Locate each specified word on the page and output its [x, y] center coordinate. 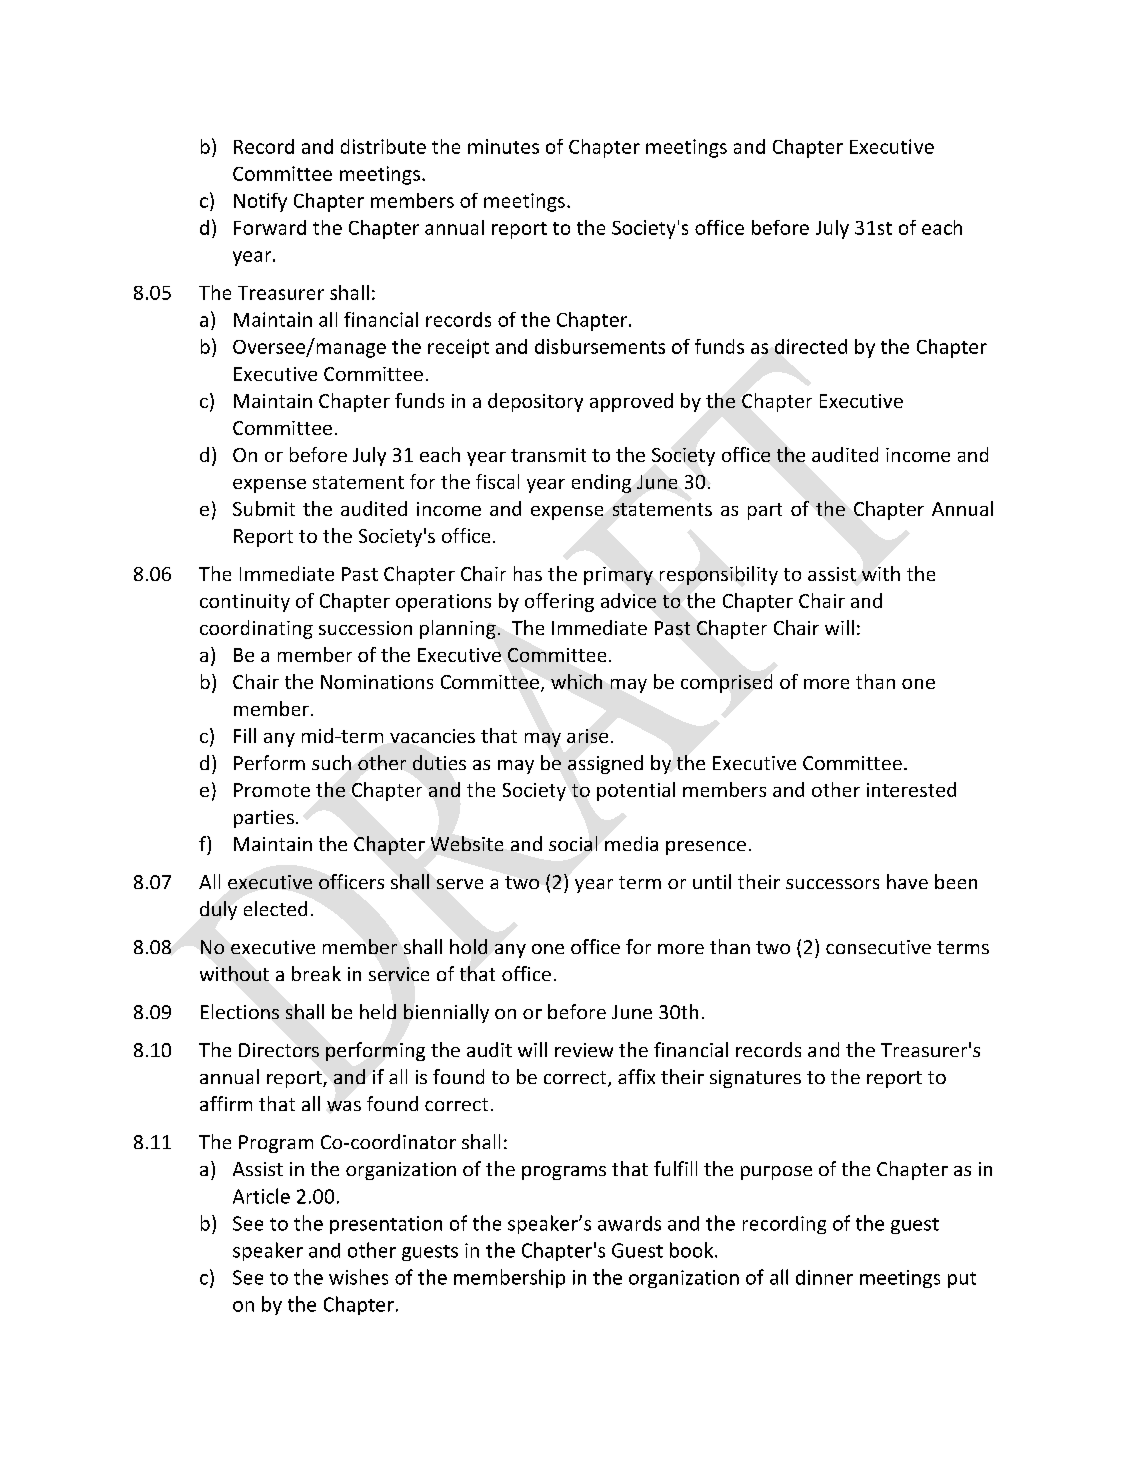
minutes [503, 146]
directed [811, 346]
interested [911, 789]
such [331, 762]
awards [629, 1223]
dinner [824, 1277]
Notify [260, 202]
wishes [358, 1277]
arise [587, 736]
